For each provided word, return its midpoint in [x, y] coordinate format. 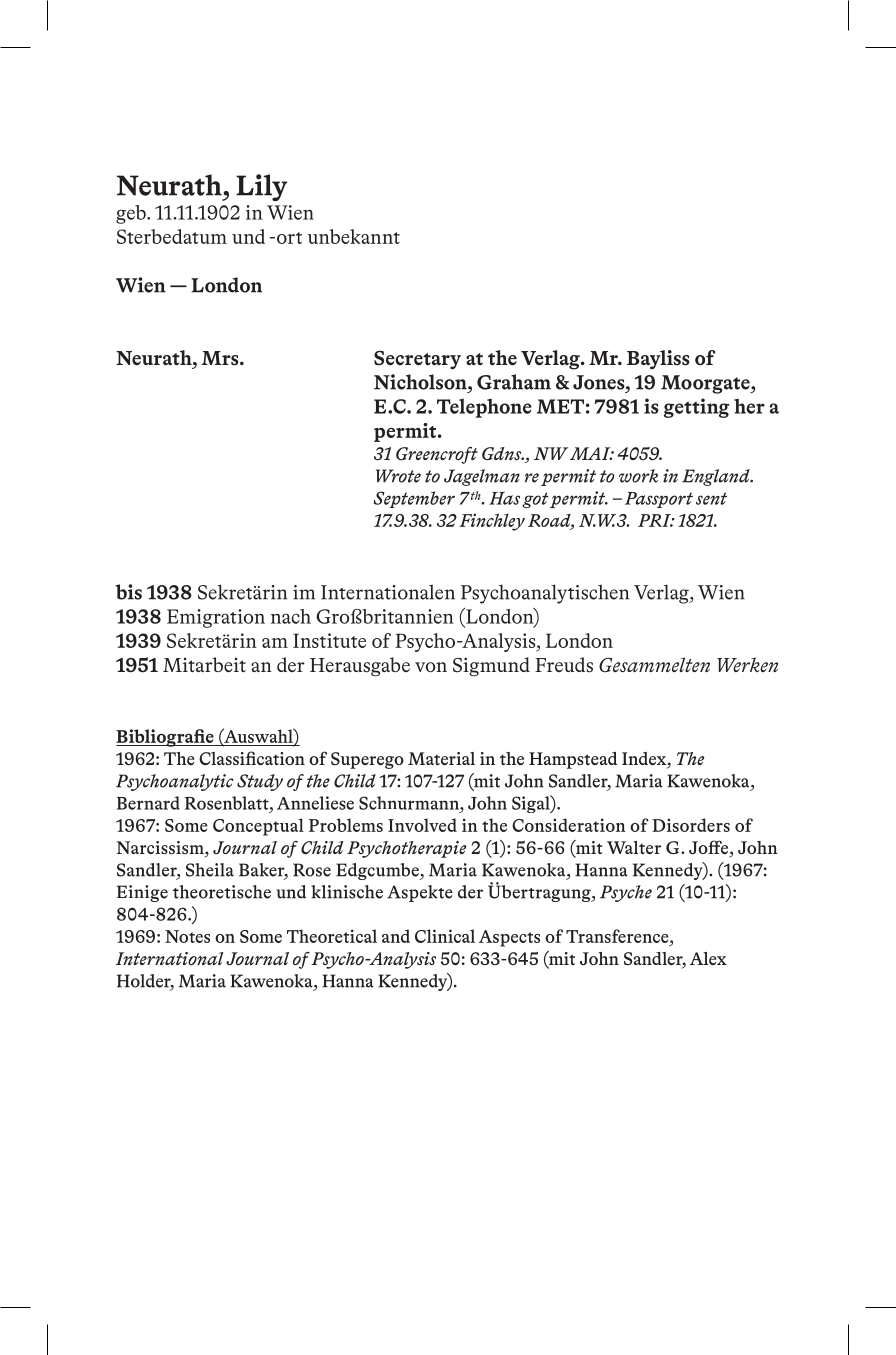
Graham [514, 382]
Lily [261, 187]
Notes [187, 936]
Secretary [417, 360]
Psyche [626, 893]
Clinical [445, 936]
